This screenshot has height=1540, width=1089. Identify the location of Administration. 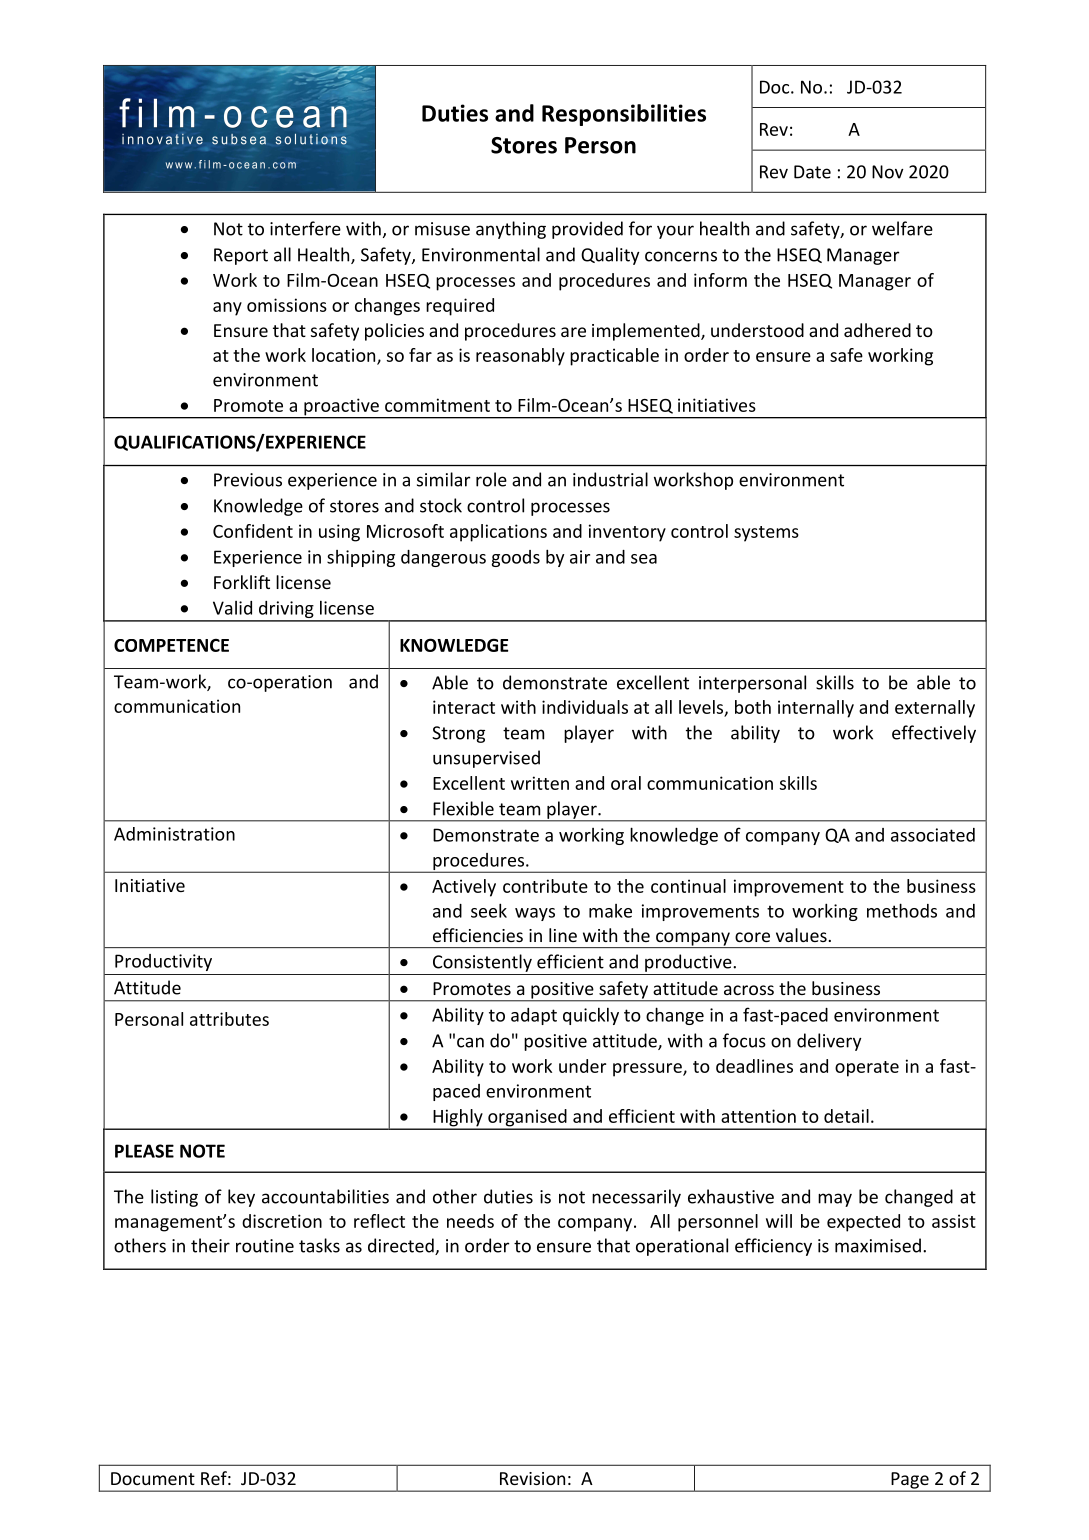
(174, 834).
